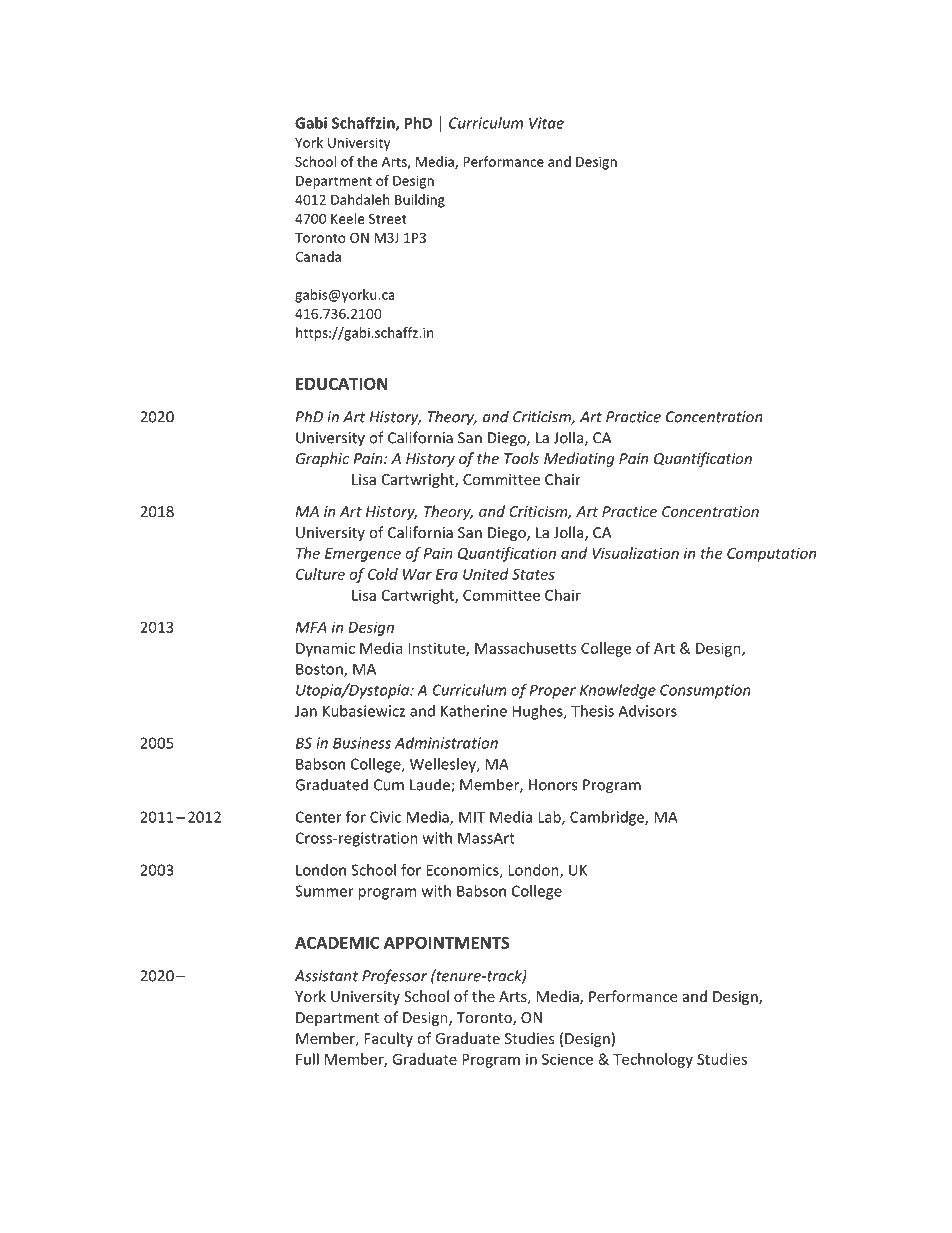 This document has width=952, height=1233. I want to click on Faculty, so click(388, 1039).
